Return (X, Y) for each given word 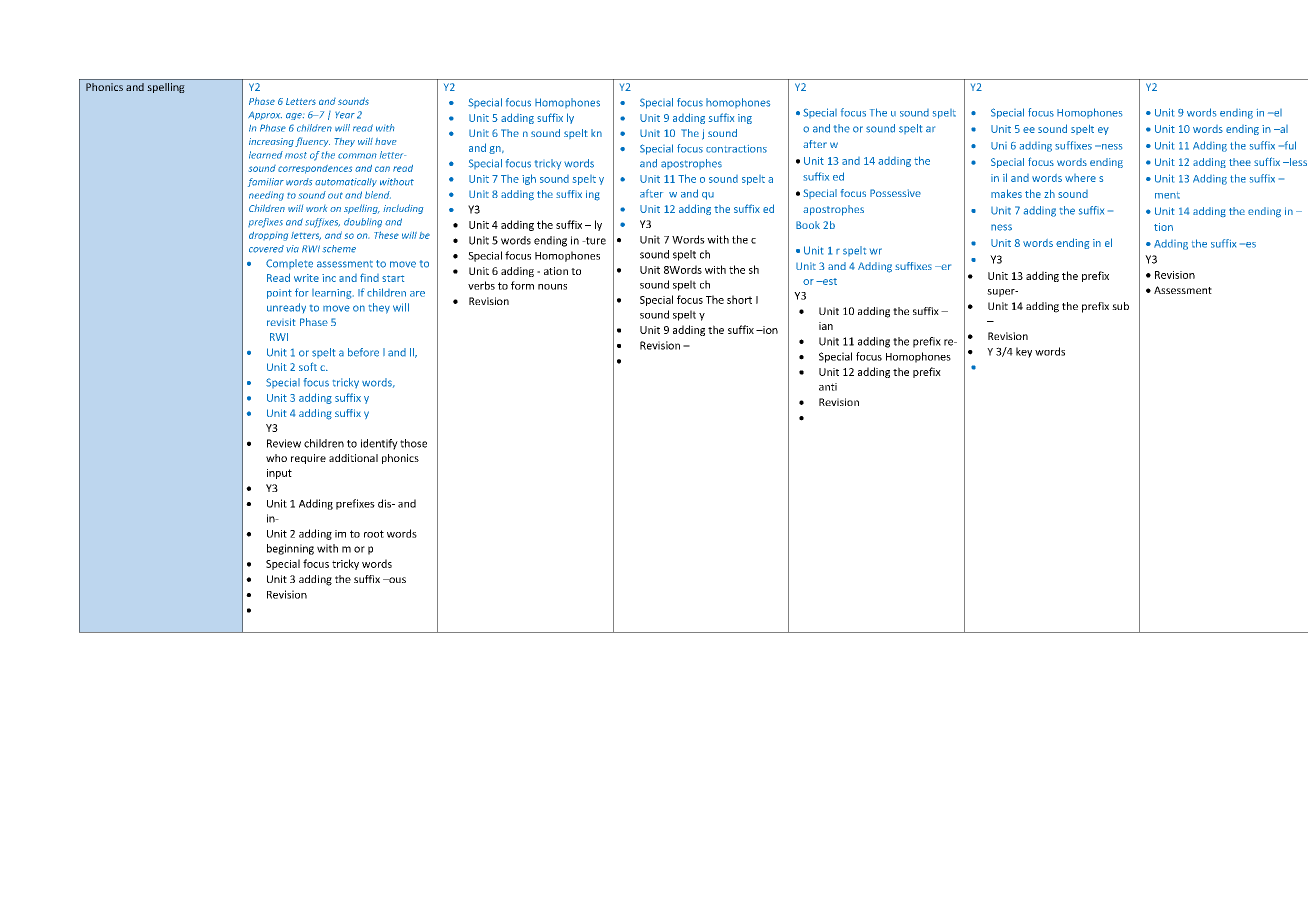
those (413, 443)
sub (1120, 306)
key (1024, 352)
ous (396, 580)
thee (1240, 162)
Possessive (895, 193)
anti (828, 387)
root (374, 534)
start (393, 278)
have (385, 141)
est (829, 281)
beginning (290, 549)
